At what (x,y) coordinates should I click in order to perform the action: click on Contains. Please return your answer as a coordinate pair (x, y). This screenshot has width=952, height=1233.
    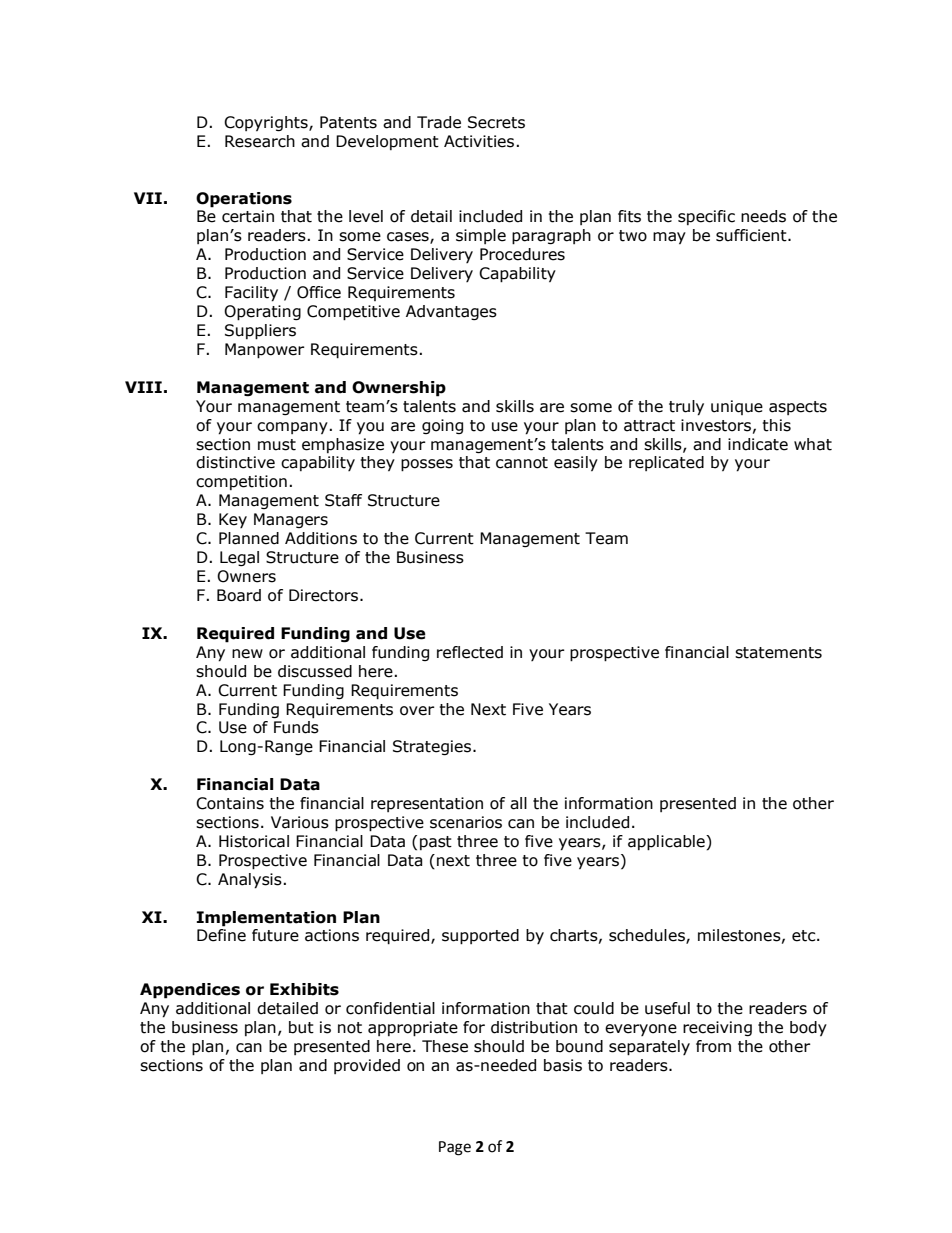
    Looking at the image, I should click on (230, 803).
